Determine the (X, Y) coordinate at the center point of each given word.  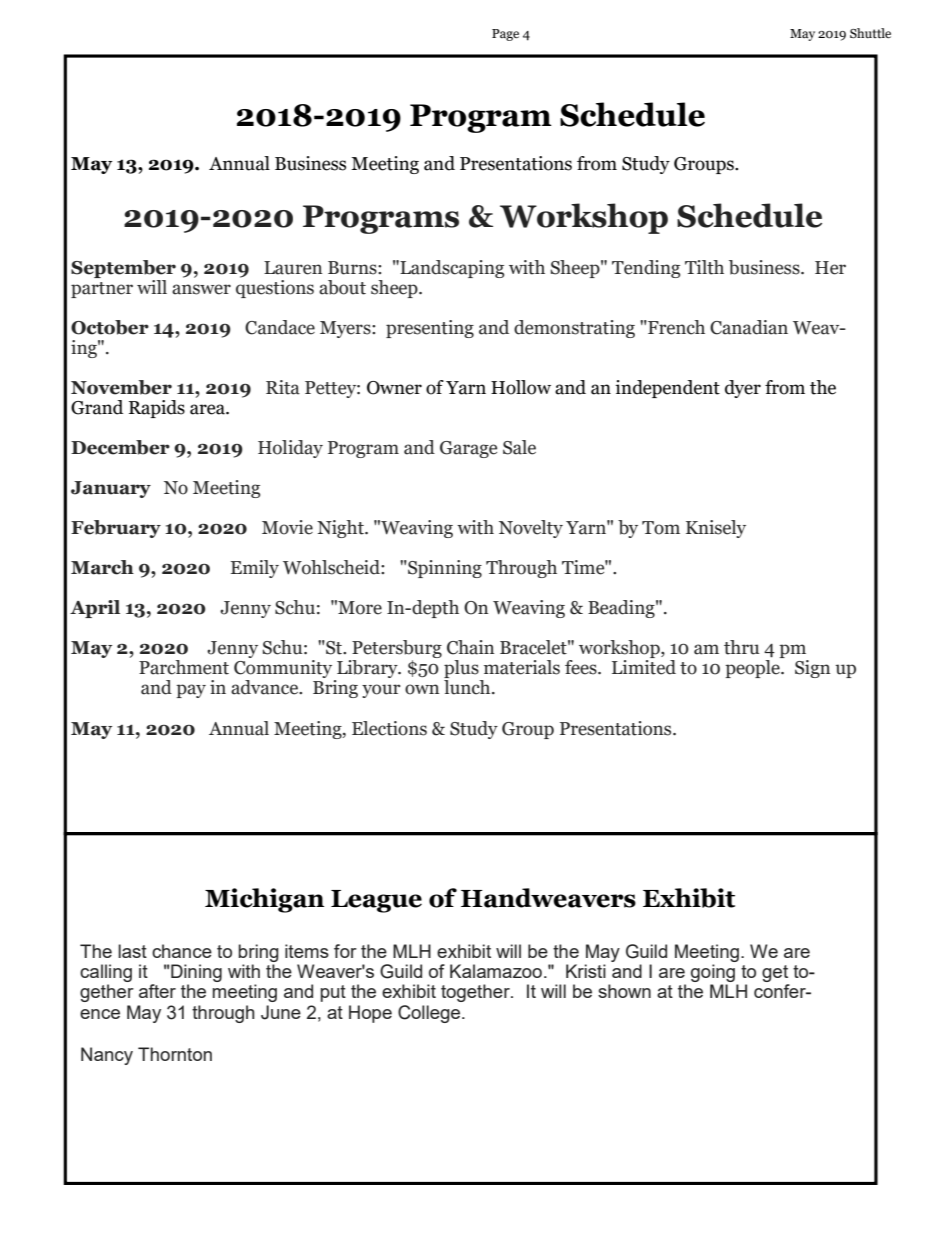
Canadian (749, 327)
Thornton (175, 1054)
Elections (389, 728)
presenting (430, 329)
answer (201, 289)
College (430, 1014)
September (123, 269)
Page (505, 35)
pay (191, 691)
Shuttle (870, 33)
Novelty (531, 529)
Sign (812, 669)
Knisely (716, 529)
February (116, 529)
